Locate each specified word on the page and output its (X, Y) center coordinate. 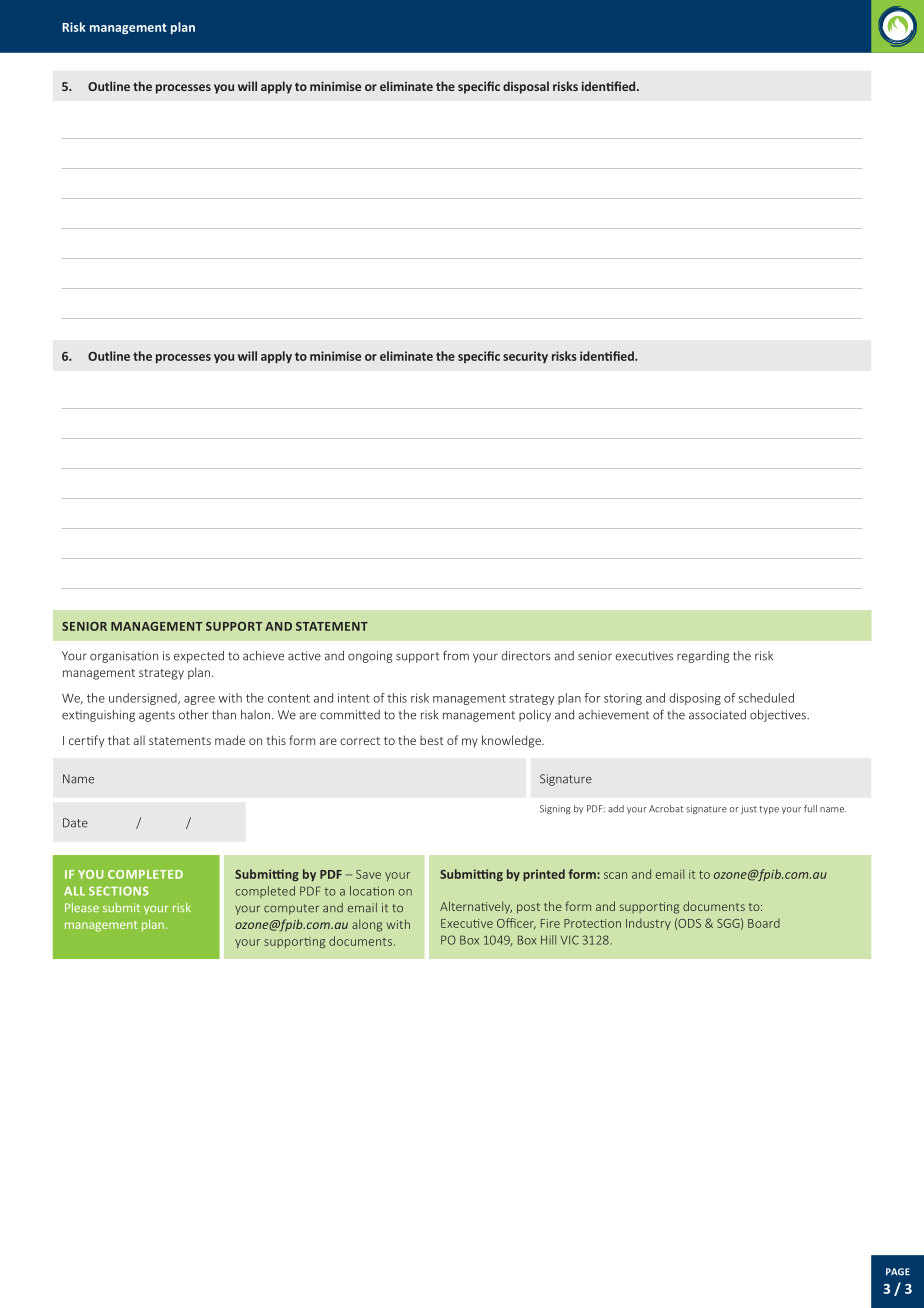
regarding (703, 657)
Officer (516, 924)
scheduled (766, 698)
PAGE (898, 1272)
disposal (526, 87)
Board (764, 923)
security (525, 357)
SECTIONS (118, 891)
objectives (779, 716)
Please (82, 907)
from (456, 655)
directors (525, 656)
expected (199, 657)
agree (199, 700)
